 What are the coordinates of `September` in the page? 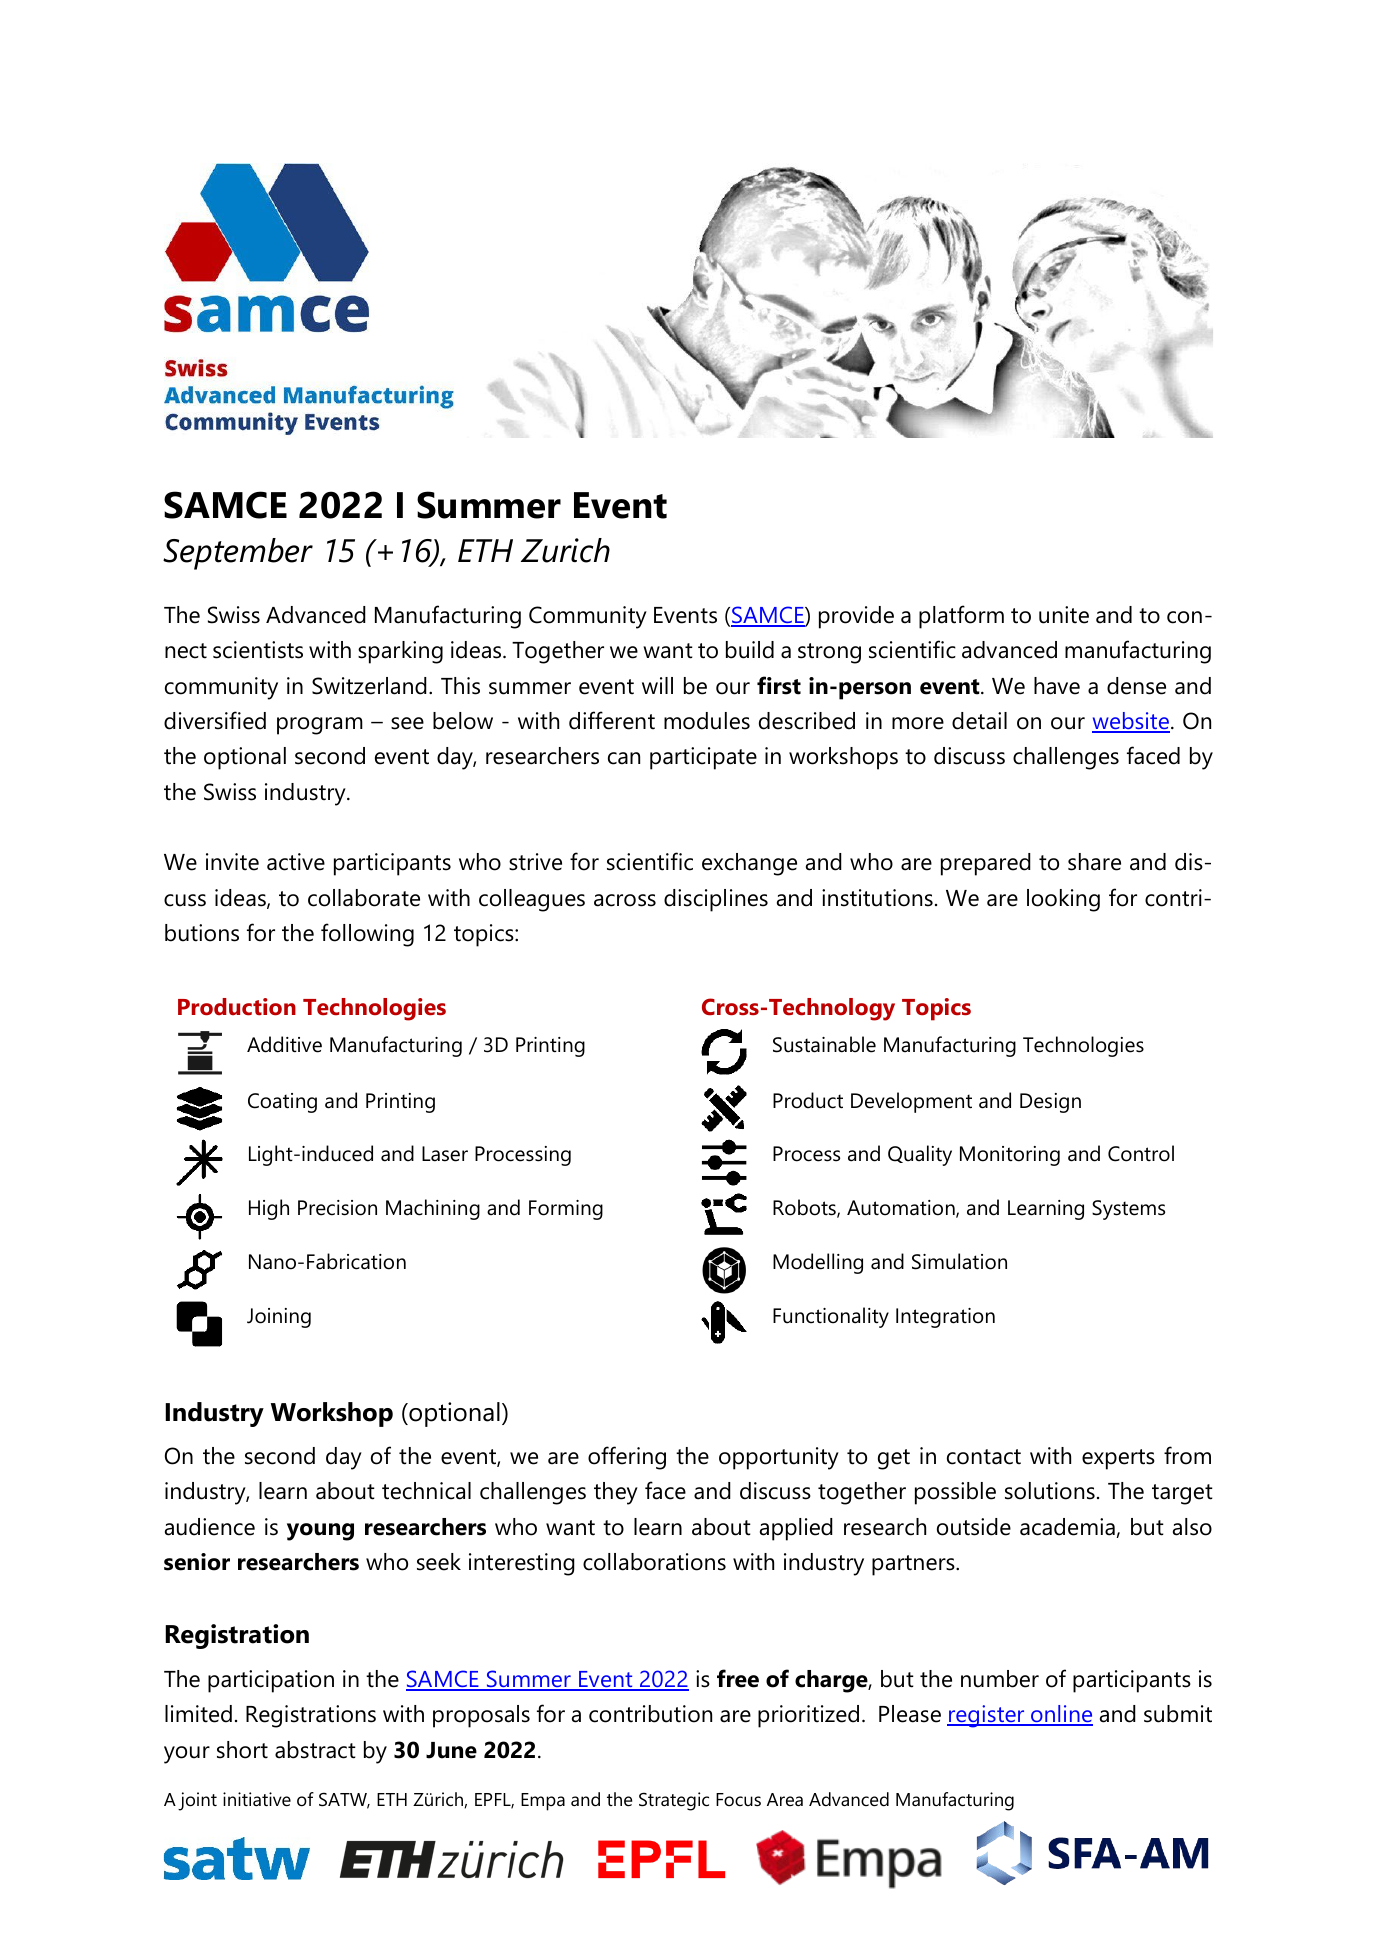 It's located at (238, 554).
